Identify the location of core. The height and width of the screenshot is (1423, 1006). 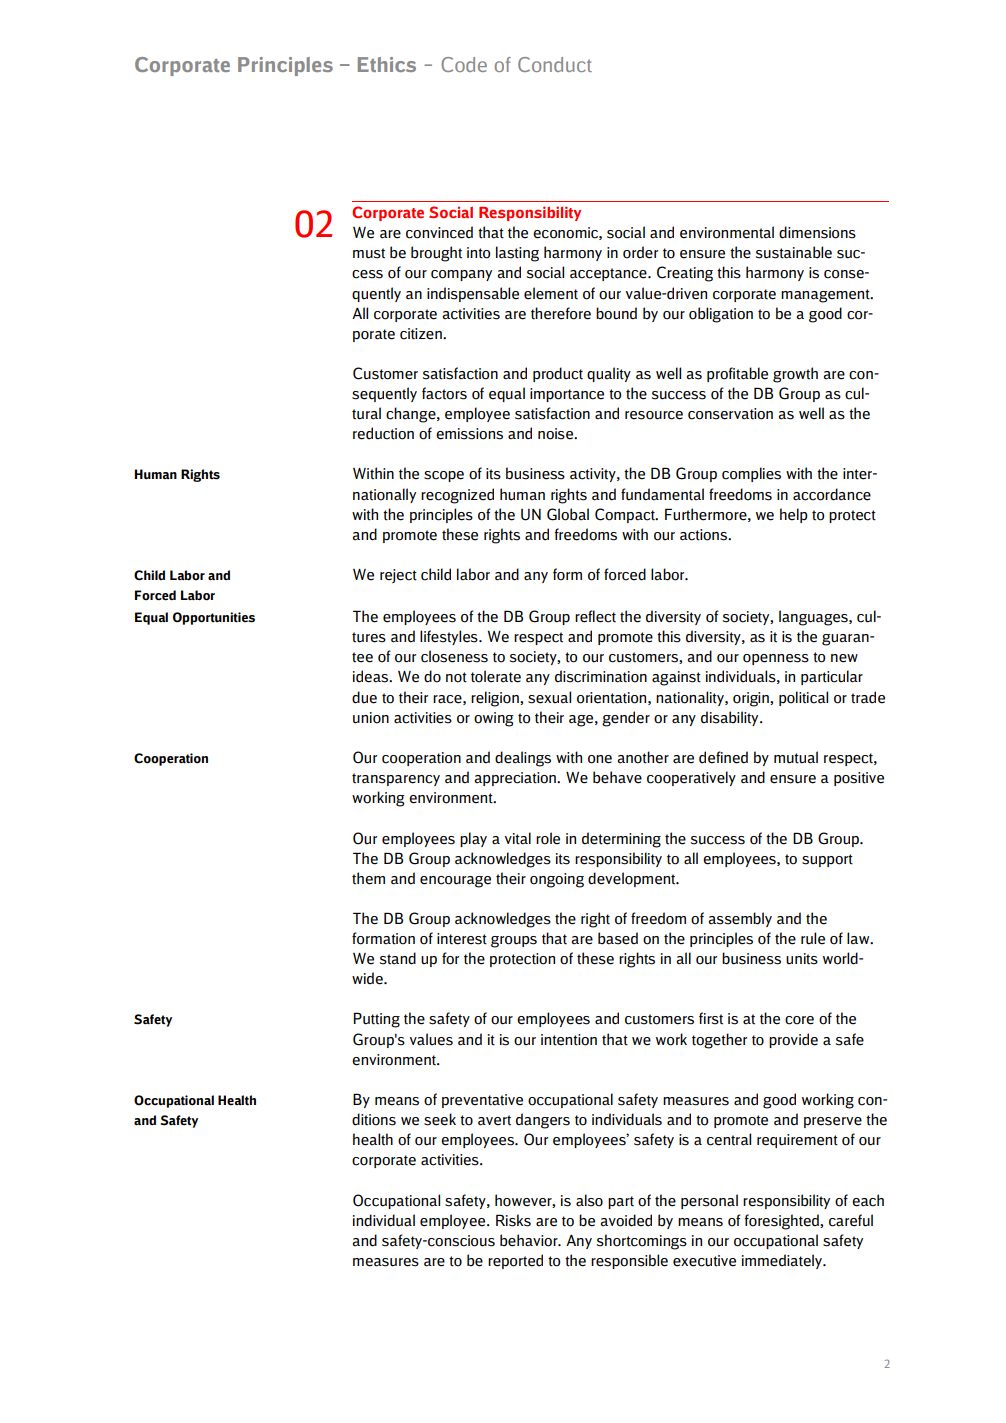
(799, 1020).
